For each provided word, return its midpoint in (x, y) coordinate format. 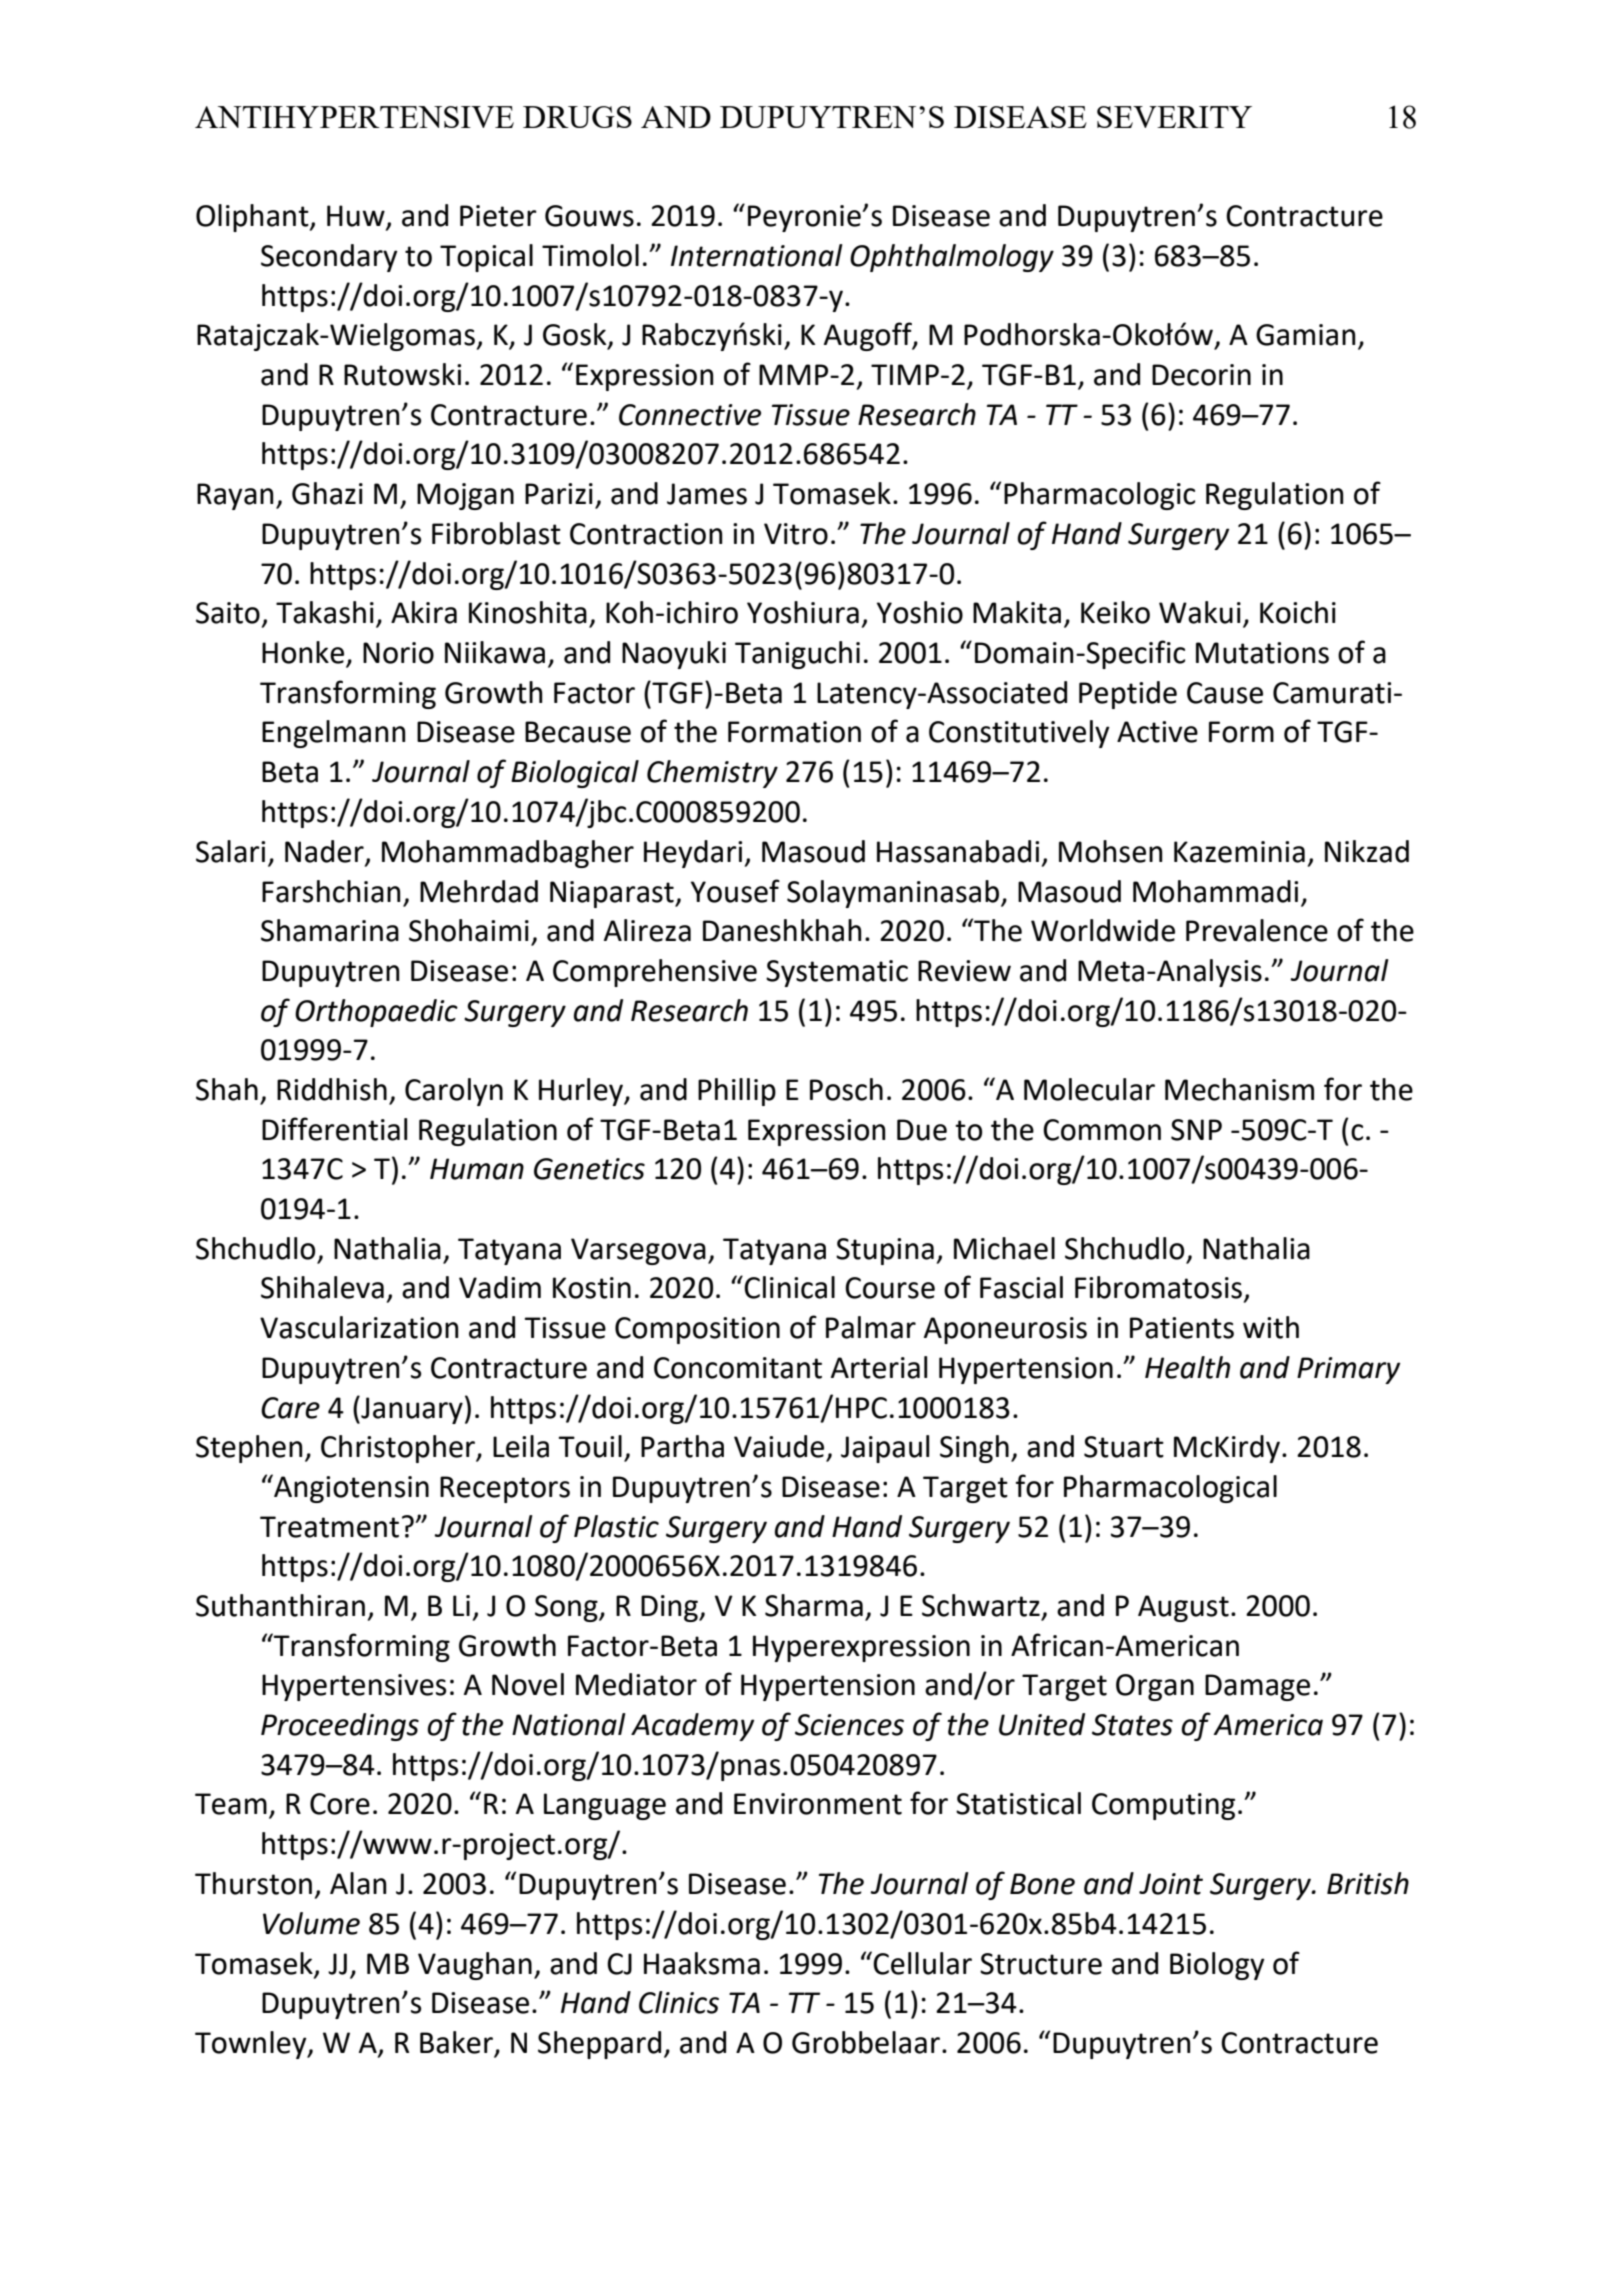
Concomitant (738, 1368)
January (411, 1410)
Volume (311, 1923)
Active (1157, 732)
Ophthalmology (952, 258)
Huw (357, 217)
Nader (325, 852)
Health (1187, 1367)
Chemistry (712, 774)
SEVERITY (1174, 117)
